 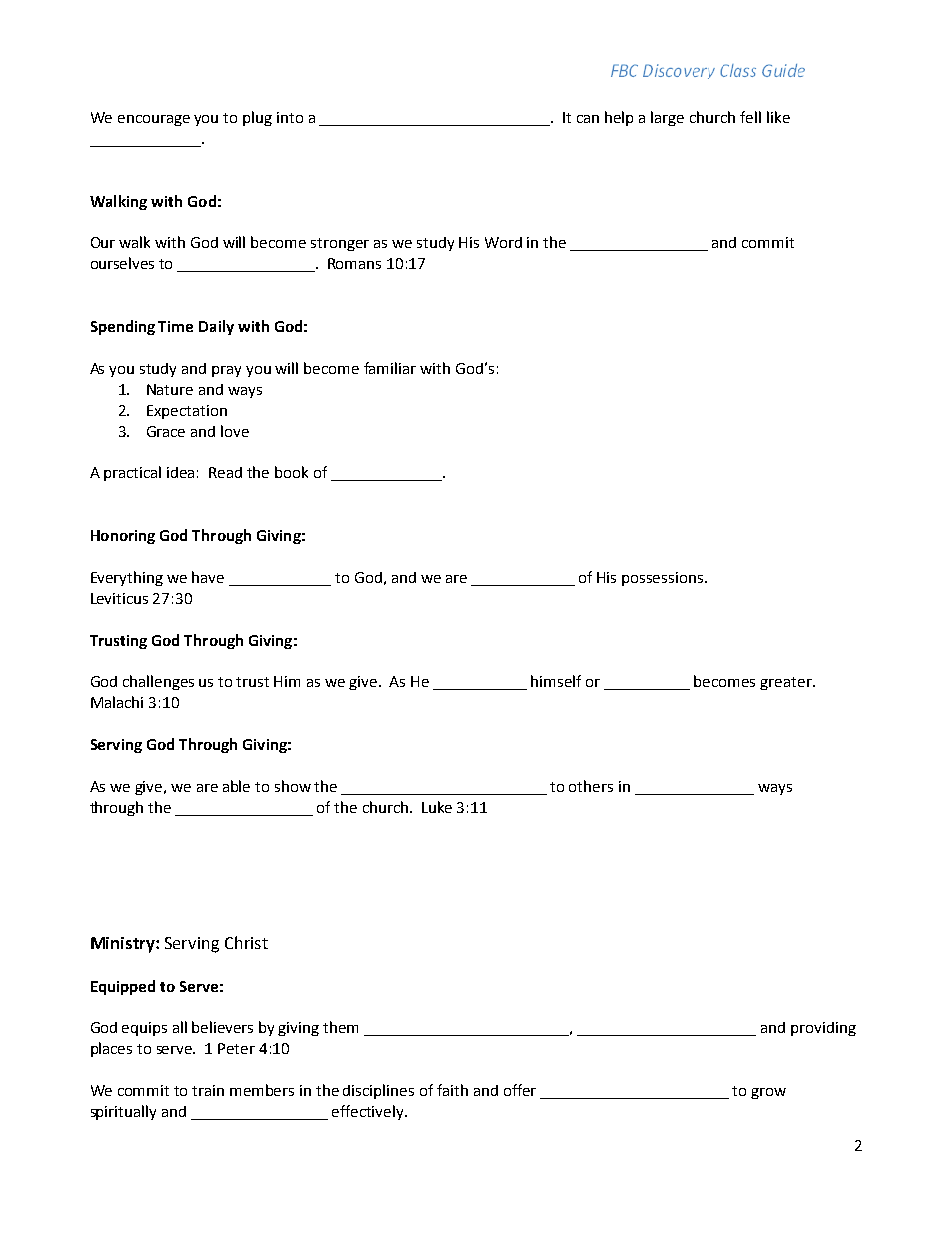 What do you see at coordinates (437, 807) in the page?
I see `Luke` at bounding box center [437, 807].
